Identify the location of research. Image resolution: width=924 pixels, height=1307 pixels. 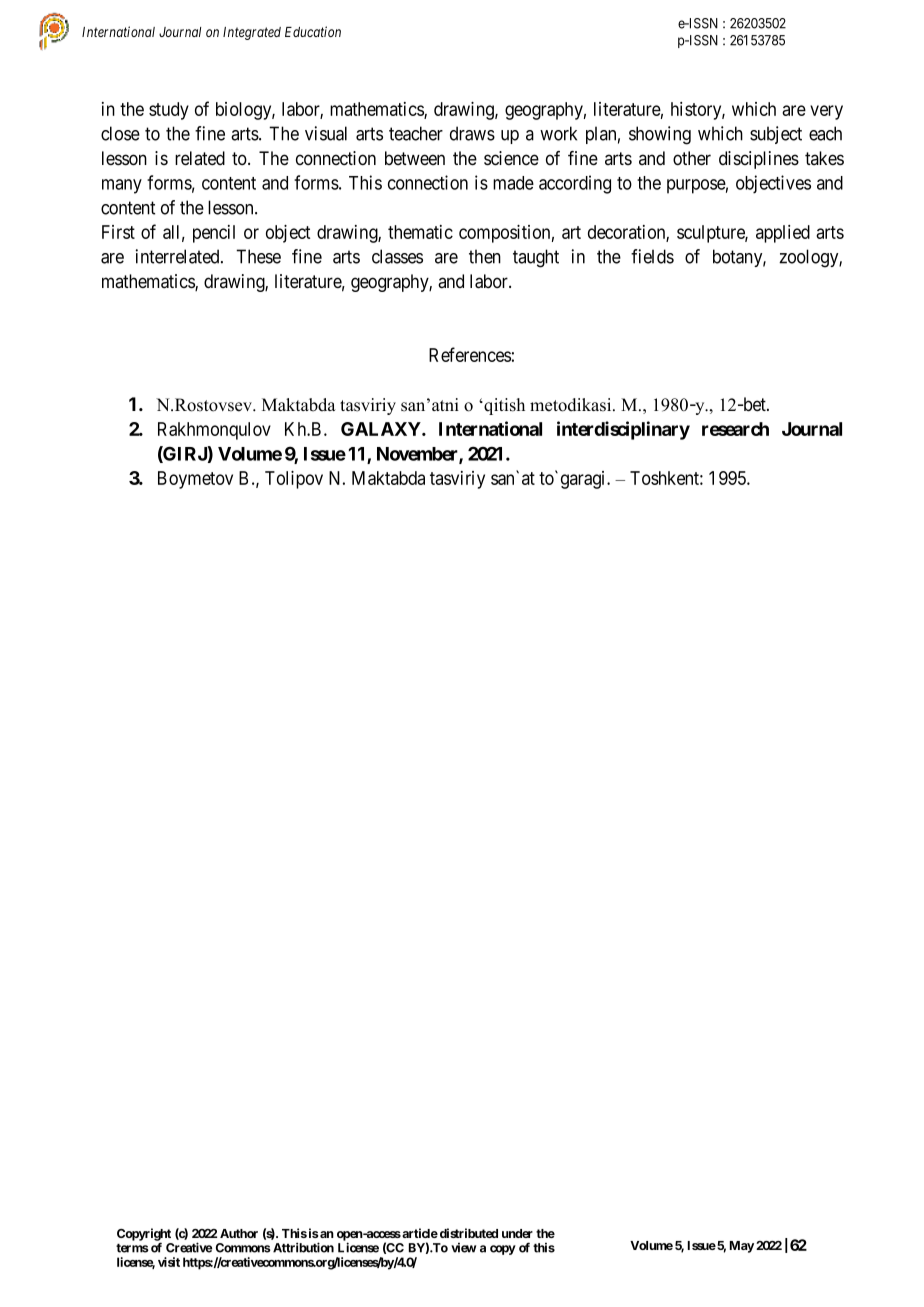
(735, 429).
